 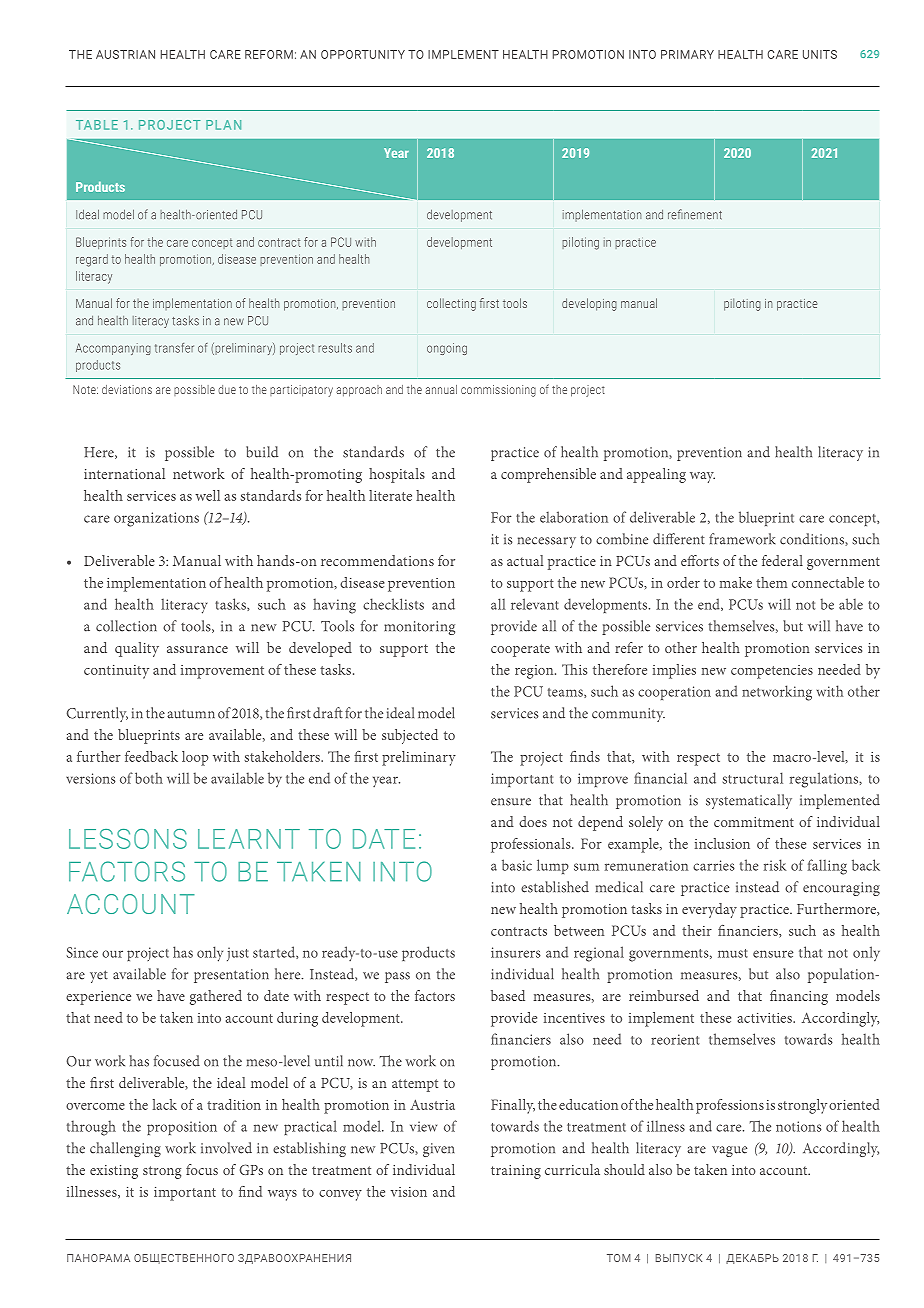 What do you see at coordinates (197, 649) in the screenshot?
I see `assurance` at bounding box center [197, 649].
